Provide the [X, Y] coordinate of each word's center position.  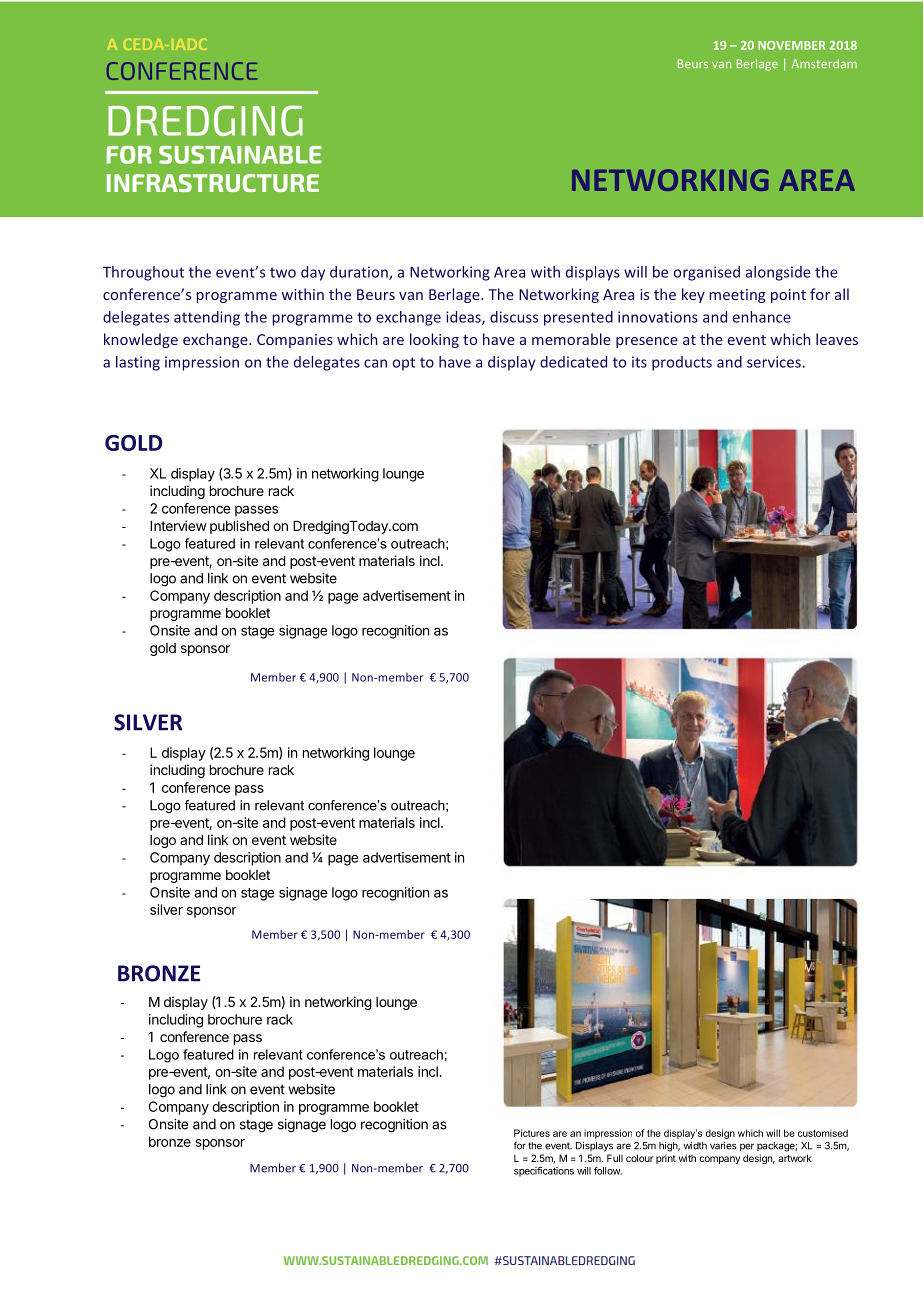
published [239, 527]
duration [360, 273]
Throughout [143, 273]
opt [404, 364]
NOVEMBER [791, 45]
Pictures [532, 1133]
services [774, 362]
